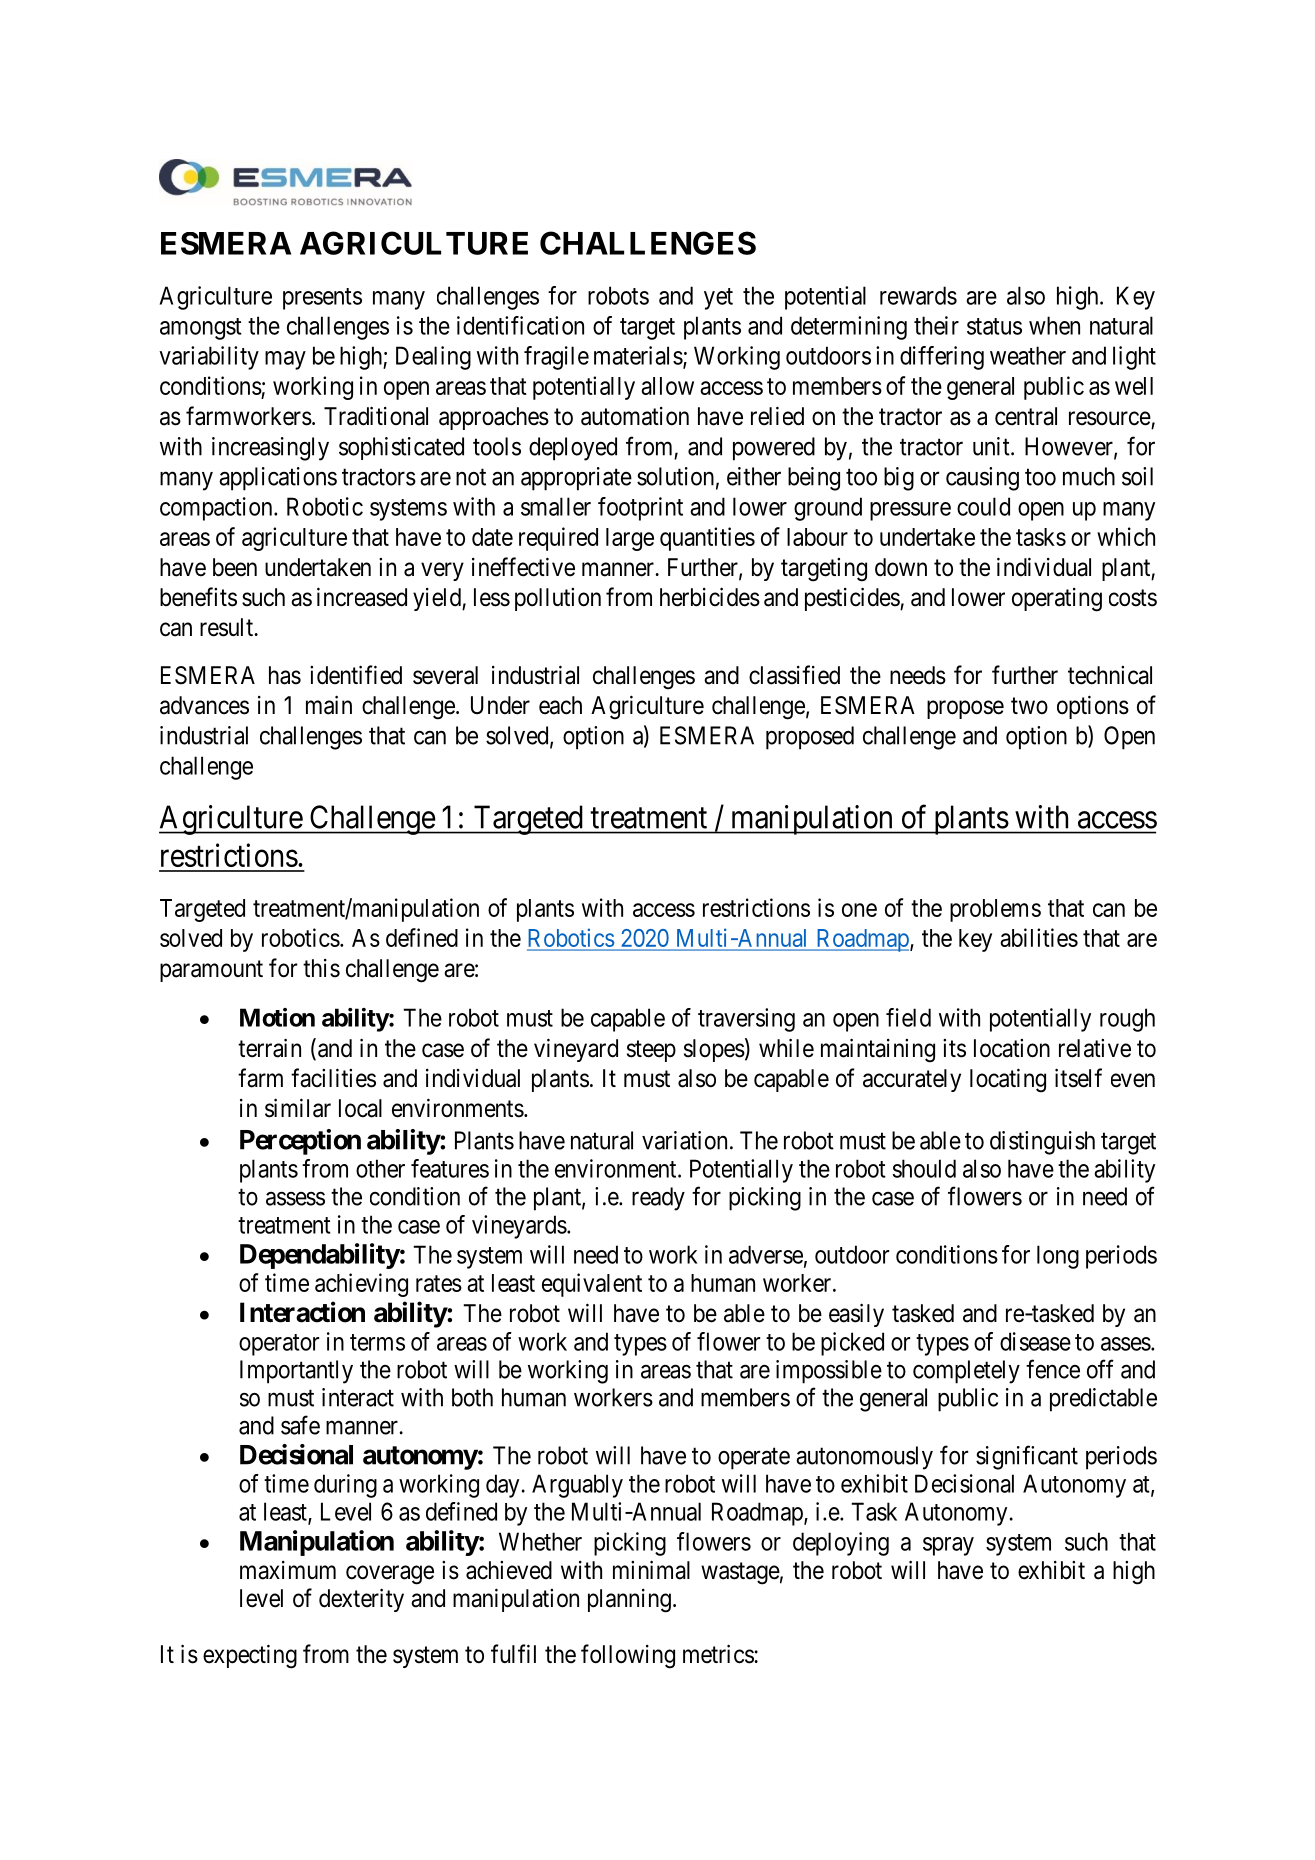  I want to click on ready, so click(658, 1199).
